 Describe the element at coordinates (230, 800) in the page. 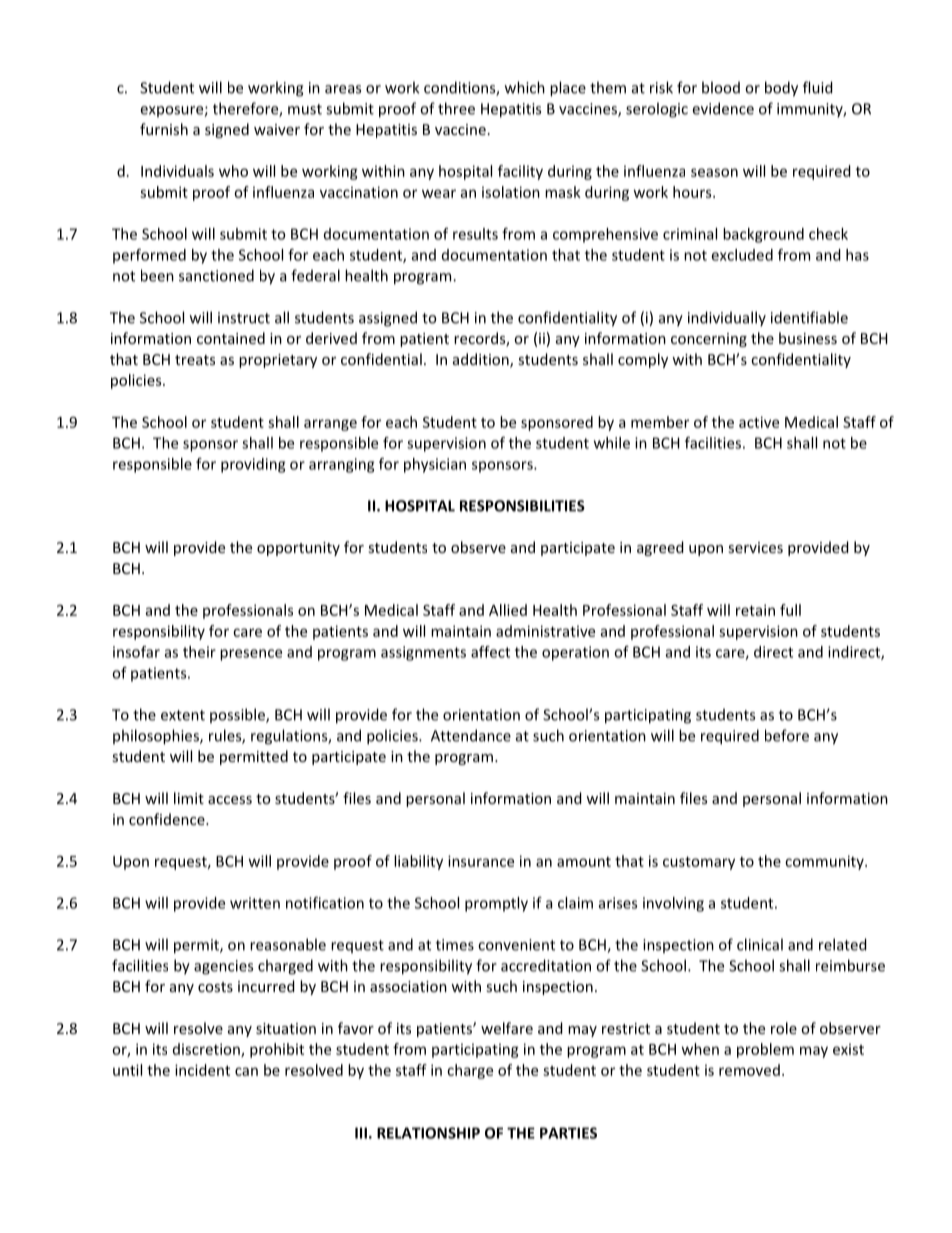

I see `access` at that location.
